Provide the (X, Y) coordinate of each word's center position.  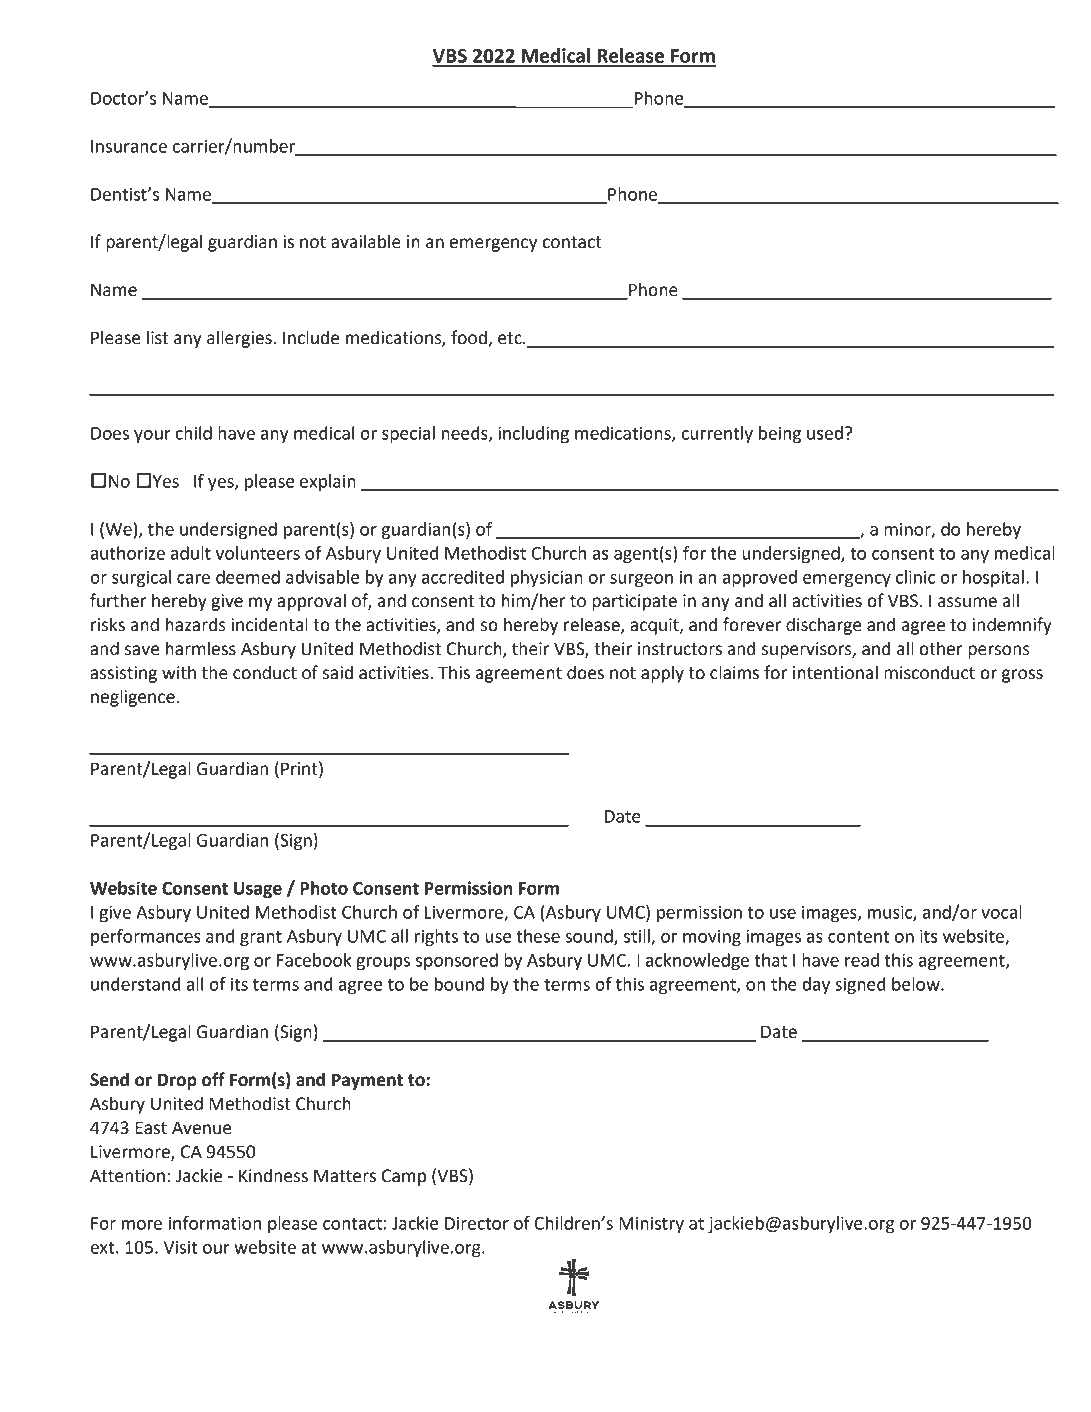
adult (191, 553)
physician (547, 578)
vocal (1001, 912)
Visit (180, 1247)
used (825, 433)
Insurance (129, 146)
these (538, 936)
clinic (915, 577)
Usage (258, 890)
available (366, 241)
